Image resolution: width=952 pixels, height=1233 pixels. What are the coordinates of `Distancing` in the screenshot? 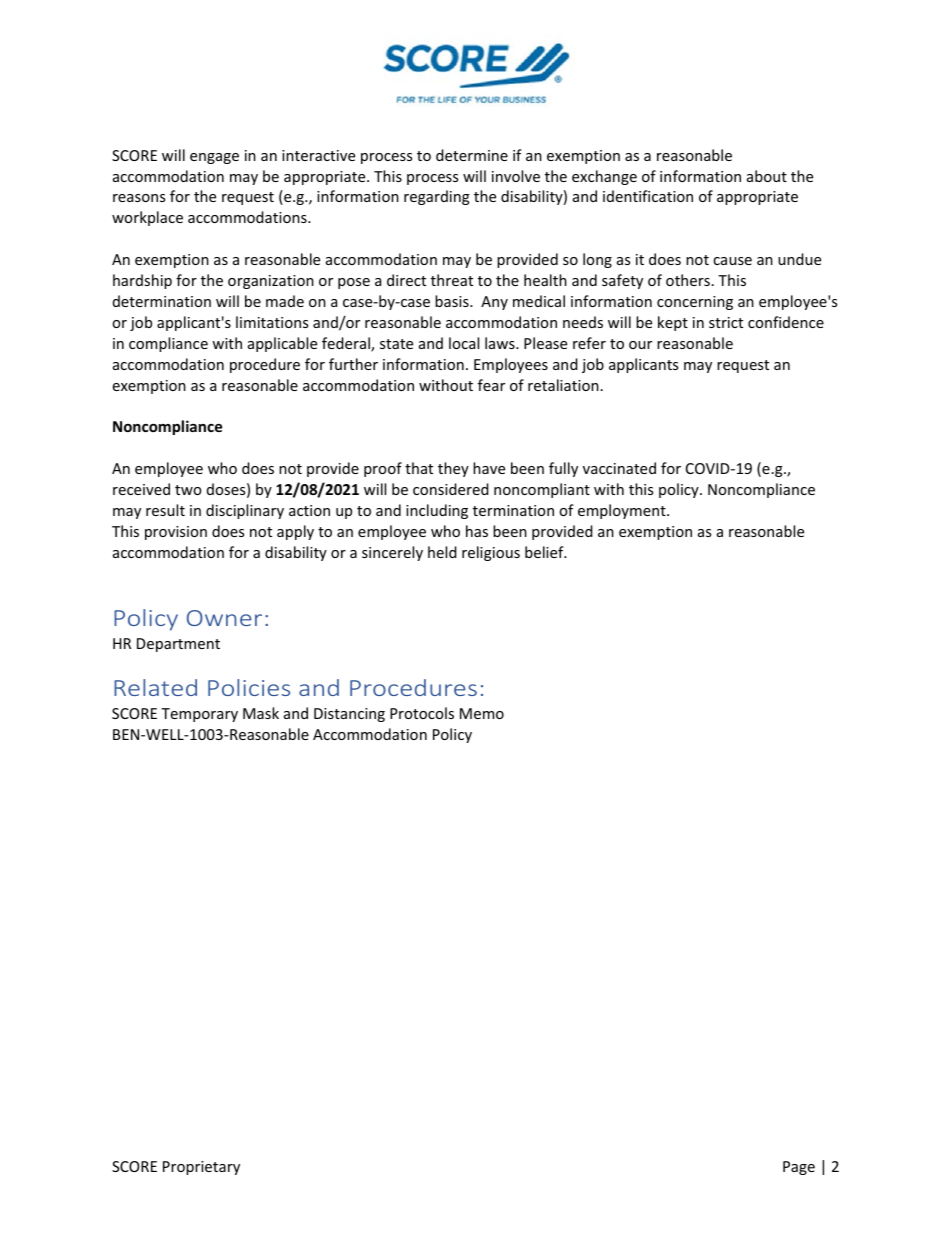 It's located at (349, 715).
